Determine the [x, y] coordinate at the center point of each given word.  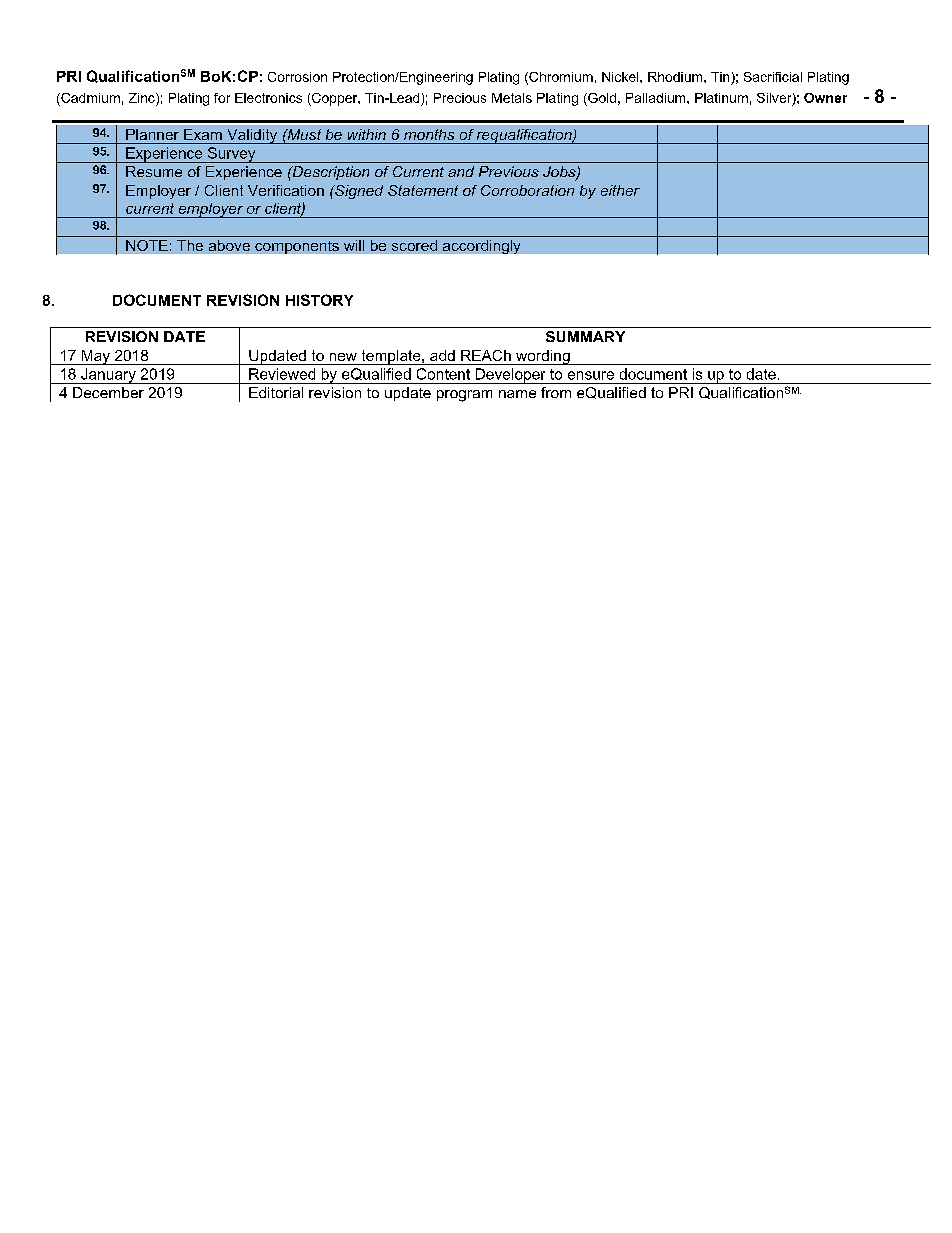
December [108, 392]
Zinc [143, 98]
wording [543, 357]
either [620, 190]
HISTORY [319, 300]
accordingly [481, 247]
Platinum [721, 98]
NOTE [147, 245]
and [461, 171]
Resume [154, 171]
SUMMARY [585, 336]
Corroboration [527, 190]
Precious [460, 98]
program [464, 396]
